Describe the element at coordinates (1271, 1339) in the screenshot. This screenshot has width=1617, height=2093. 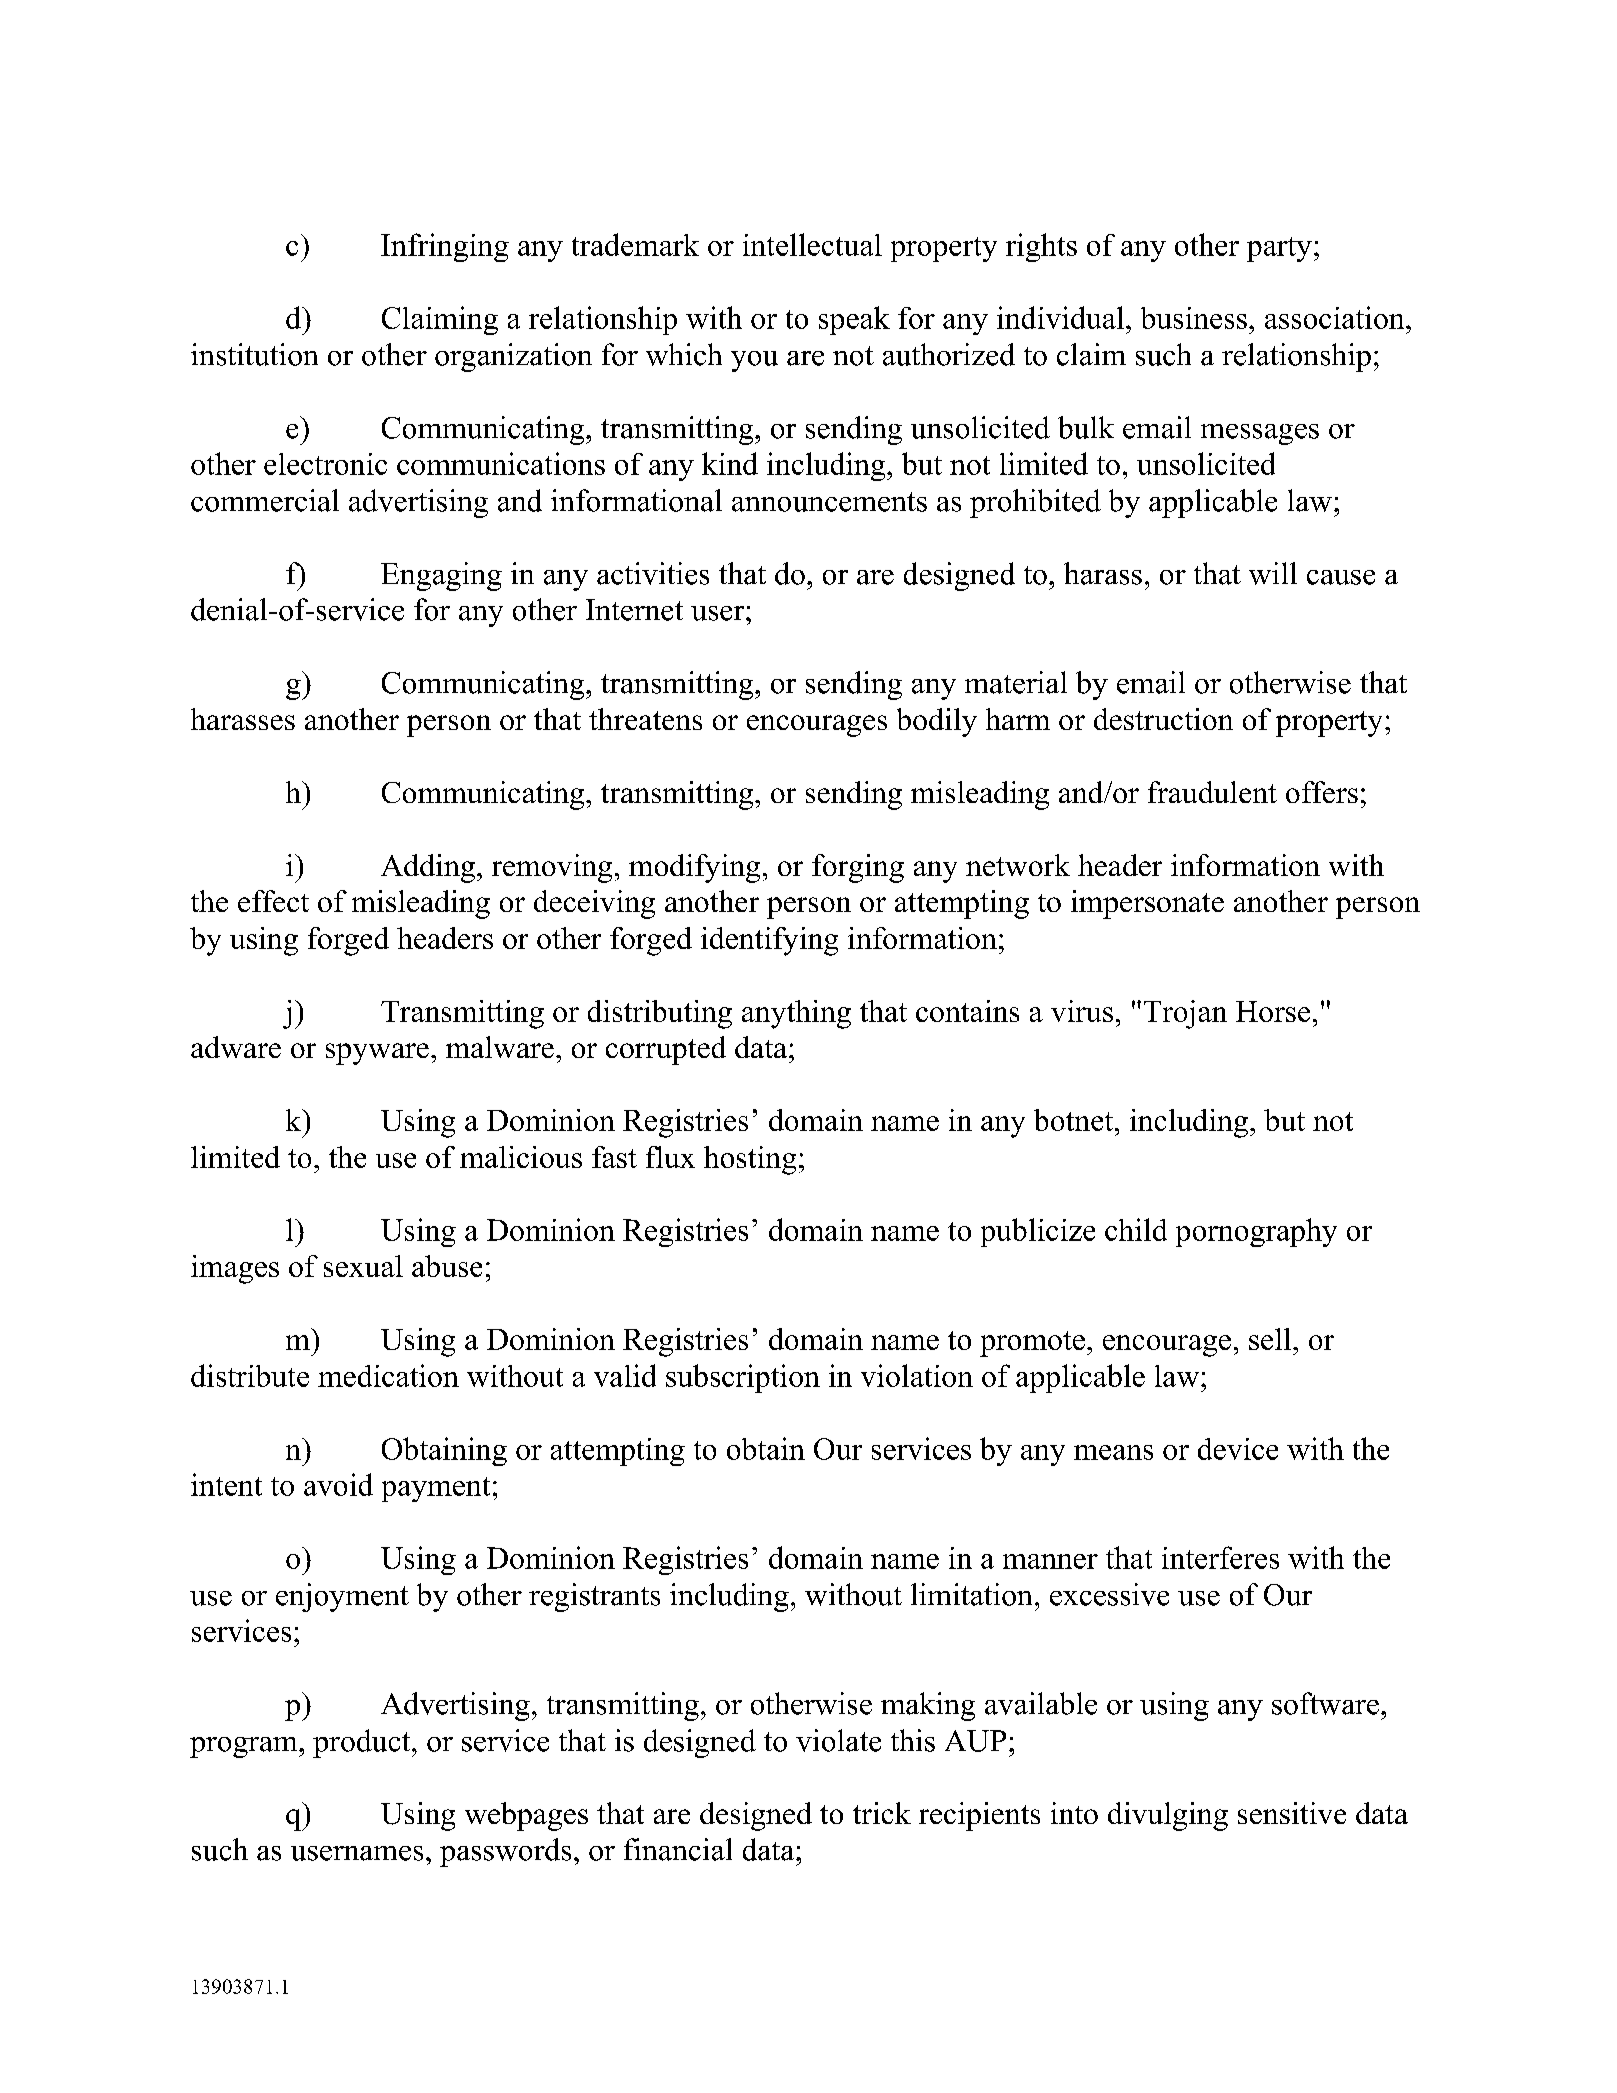
I see `sell` at that location.
